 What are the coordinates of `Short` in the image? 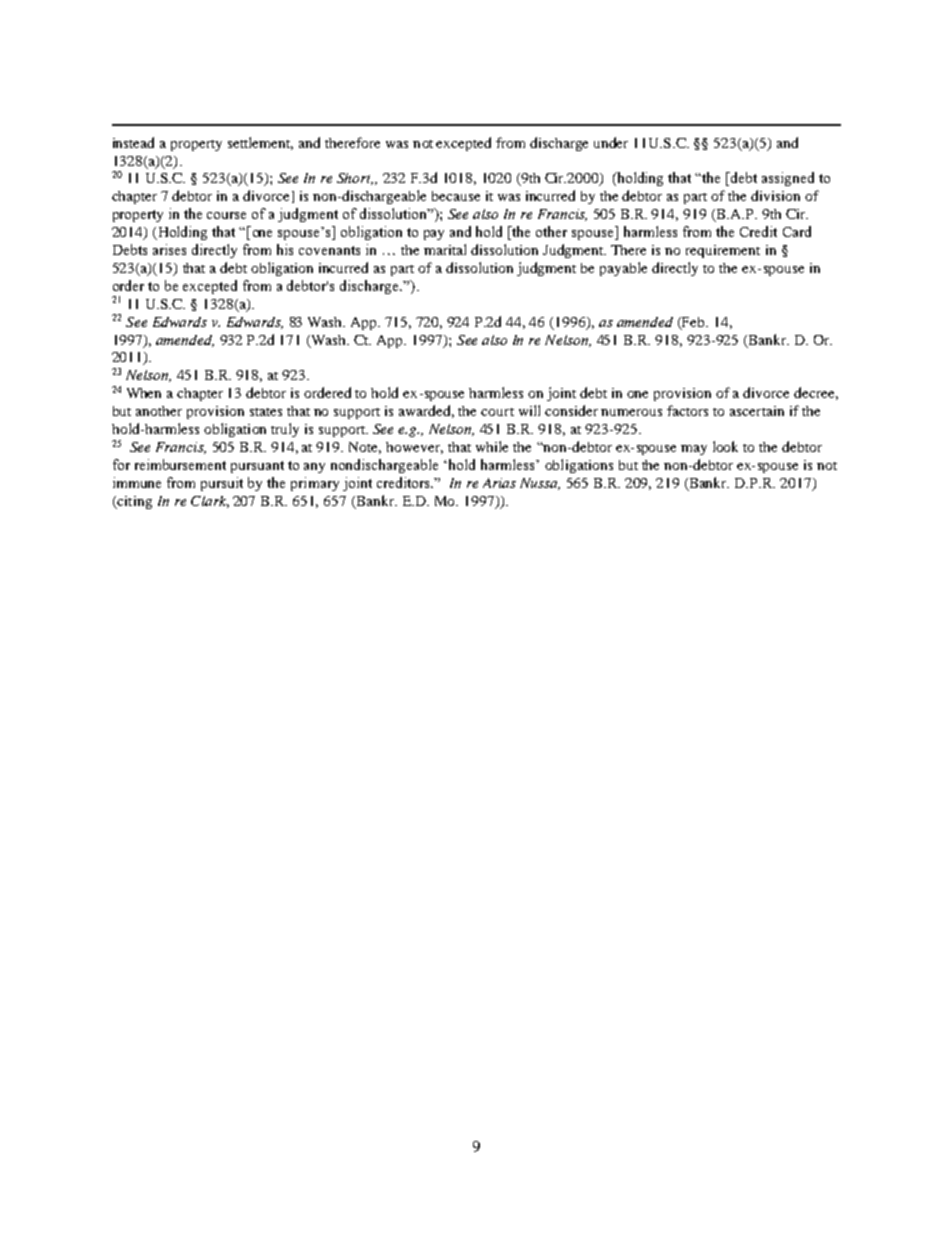 It's located at (355, 179).
